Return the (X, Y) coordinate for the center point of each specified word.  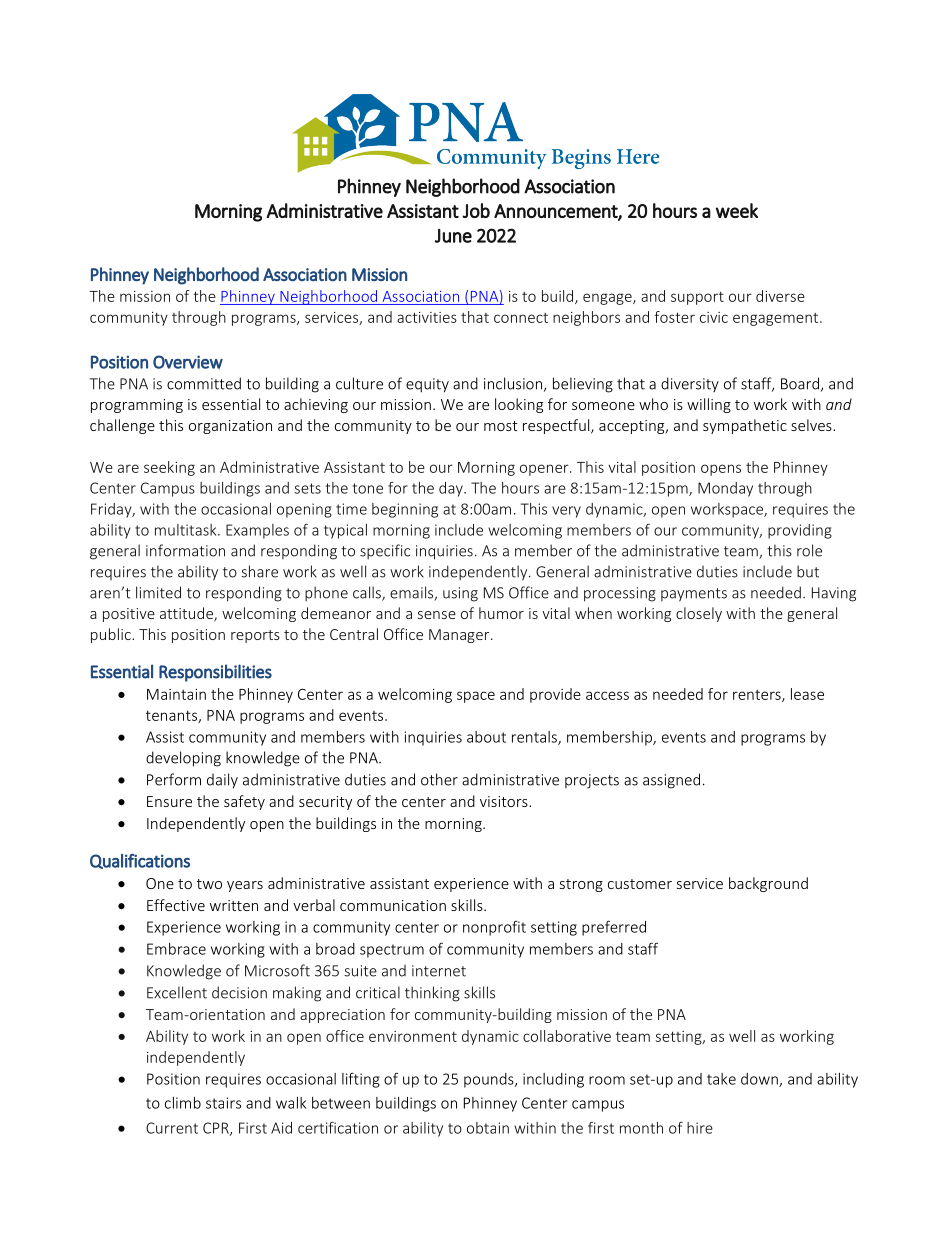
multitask (187, 530)
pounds (490, 1080)
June (453, 236)
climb (183, 1103)
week (737, 210)
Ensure (169, 801)
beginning (405, 510)
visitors (505, 801)
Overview (188, 362)
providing (800, 531)
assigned (671, 781)
